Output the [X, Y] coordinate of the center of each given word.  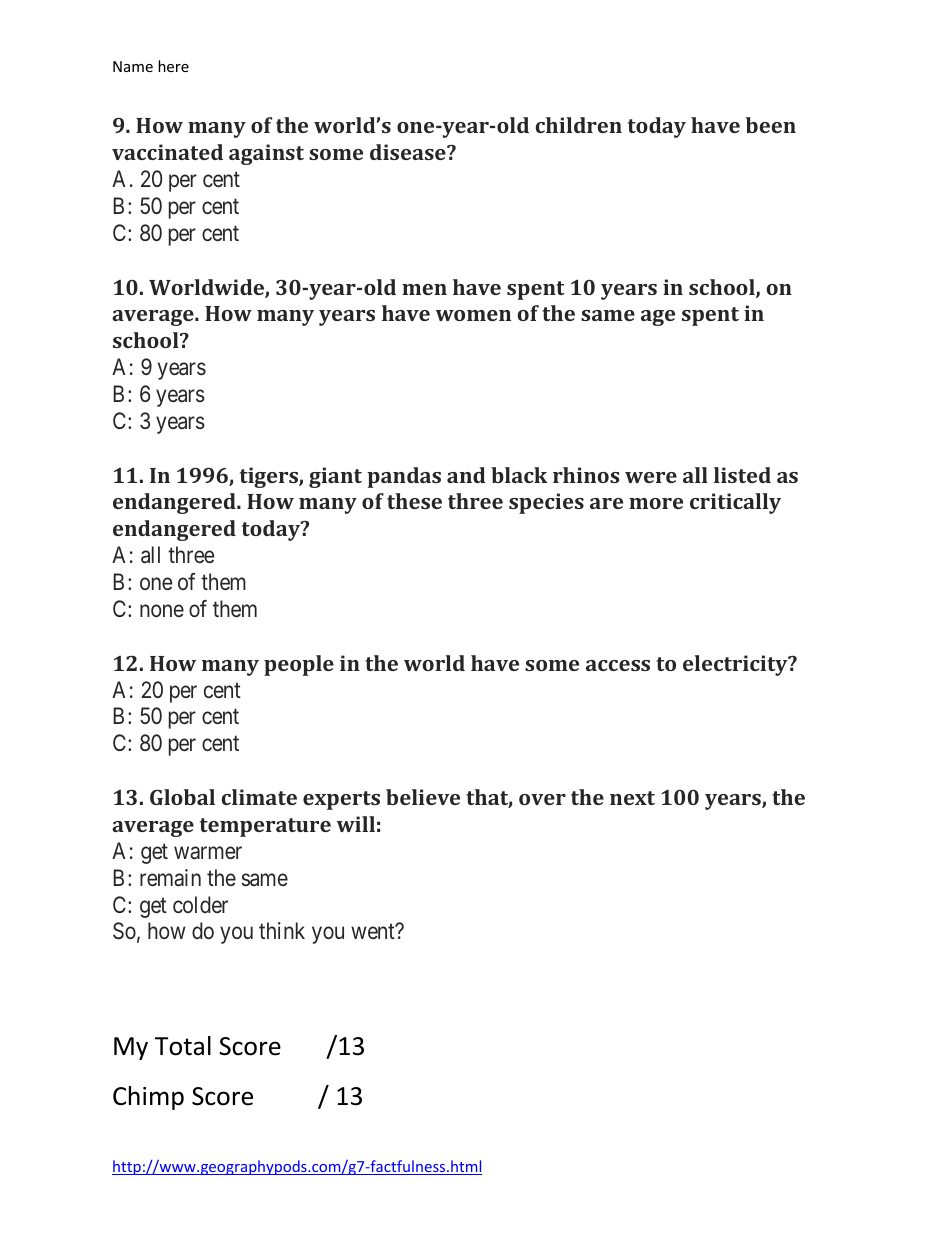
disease [409, 152]
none [162, 611]
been [771, 125]
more [656, 503]
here [173, 66]
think [282, 930]
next [632, 798]
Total [183, 1046]
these [414, 501]
